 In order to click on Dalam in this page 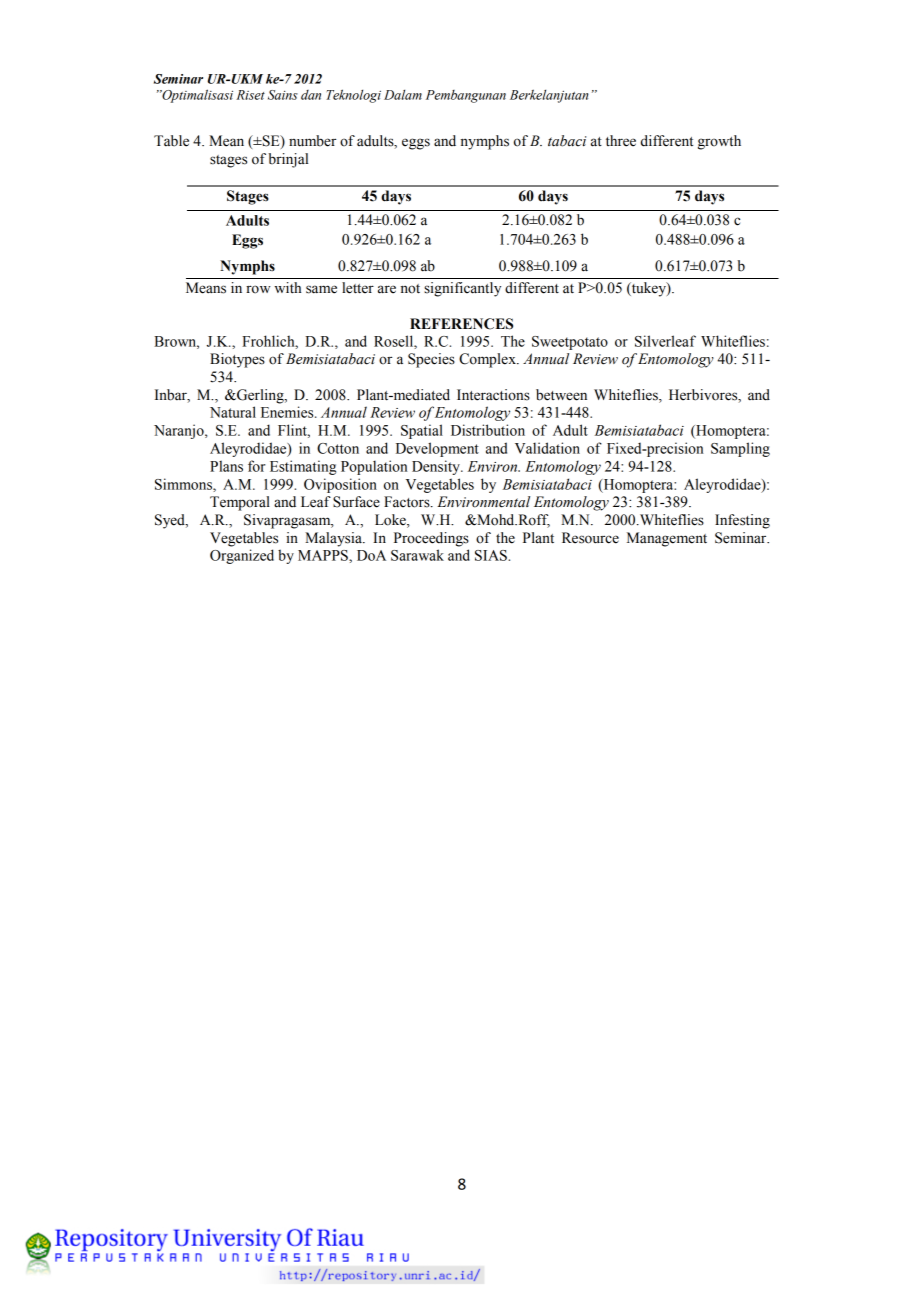, I will do `click(403, 94)`.
